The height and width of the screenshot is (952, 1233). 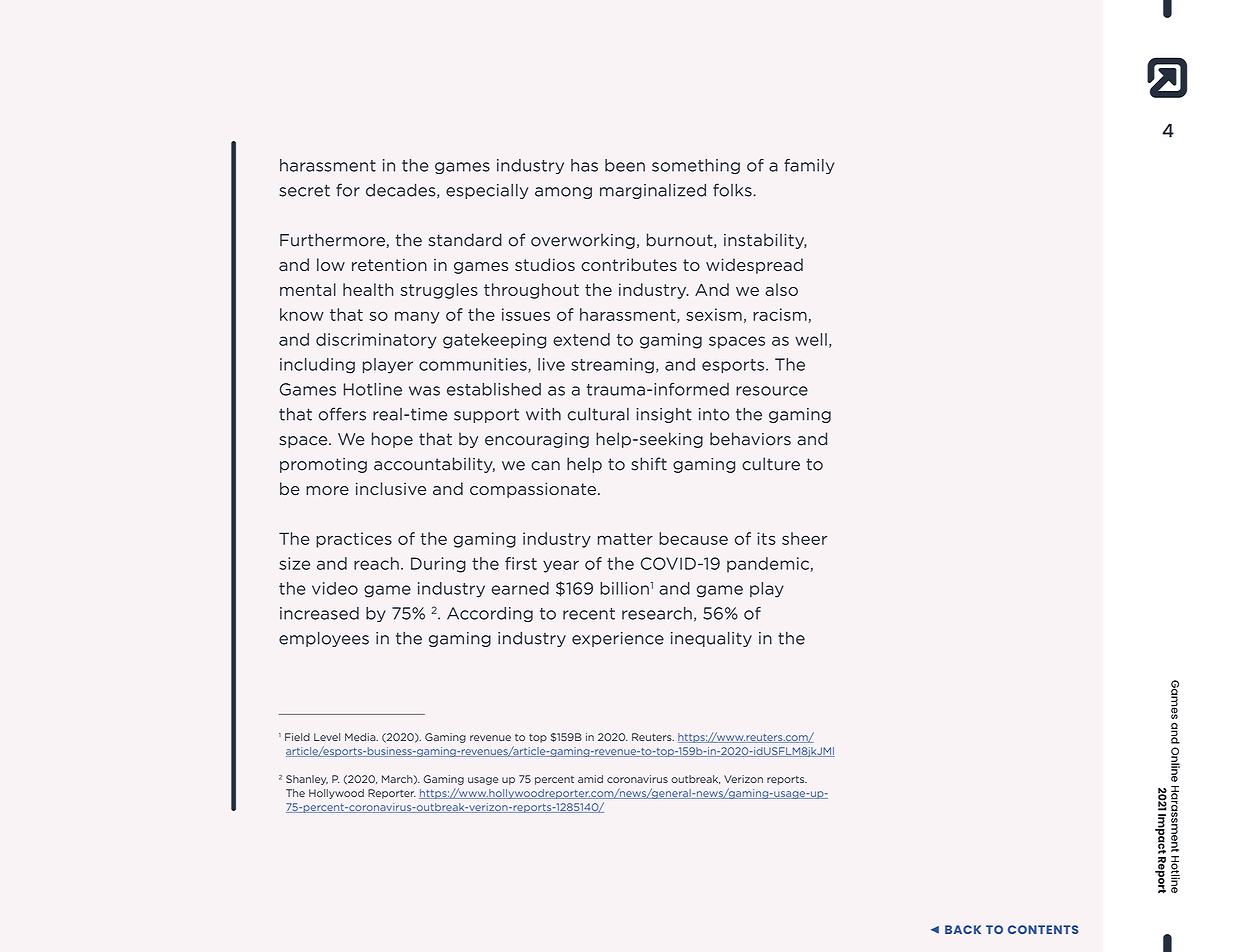 I want to click on BACK, so click(x=963, y=929).
